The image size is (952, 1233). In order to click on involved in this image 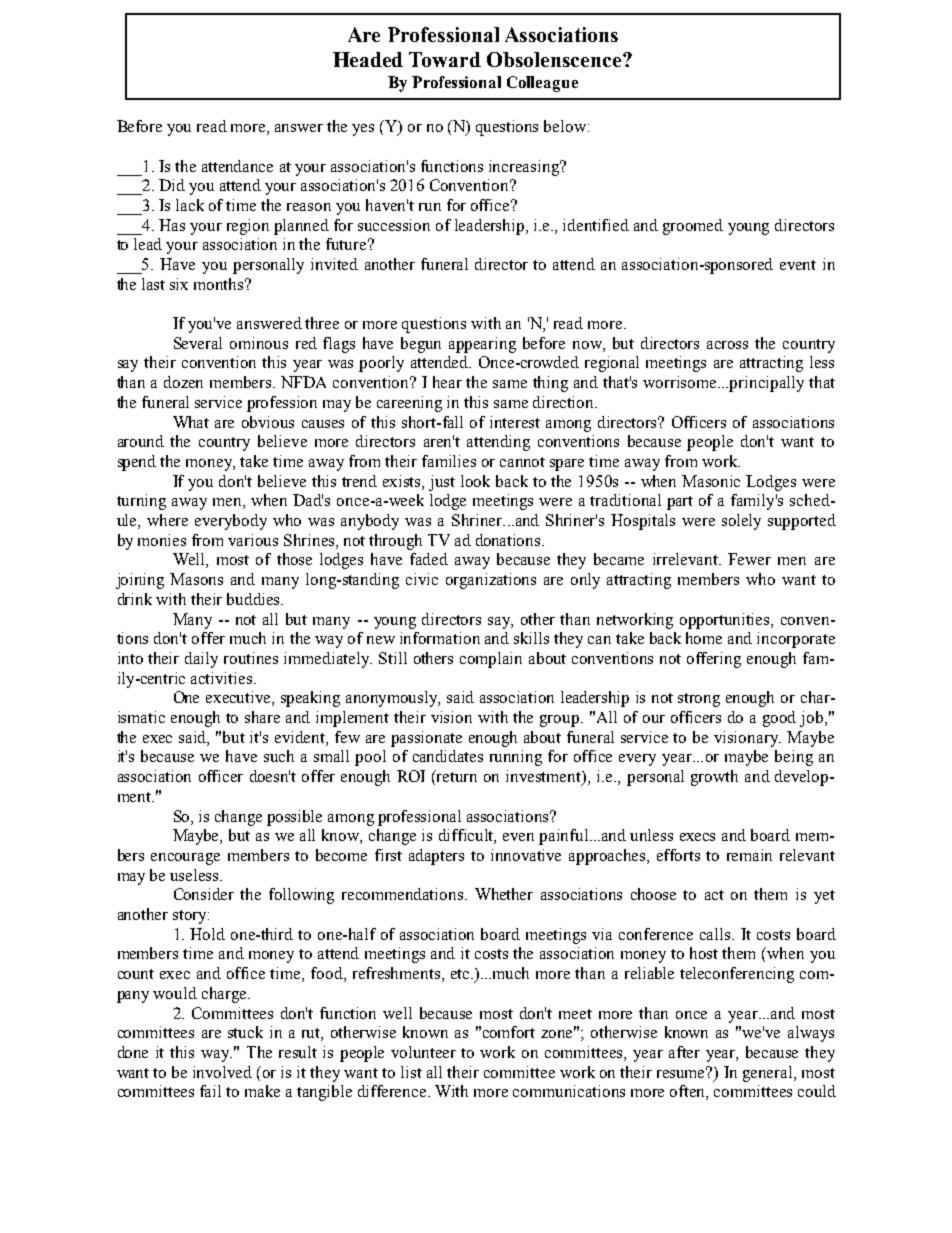, I will do `click(222, 1072)`.
